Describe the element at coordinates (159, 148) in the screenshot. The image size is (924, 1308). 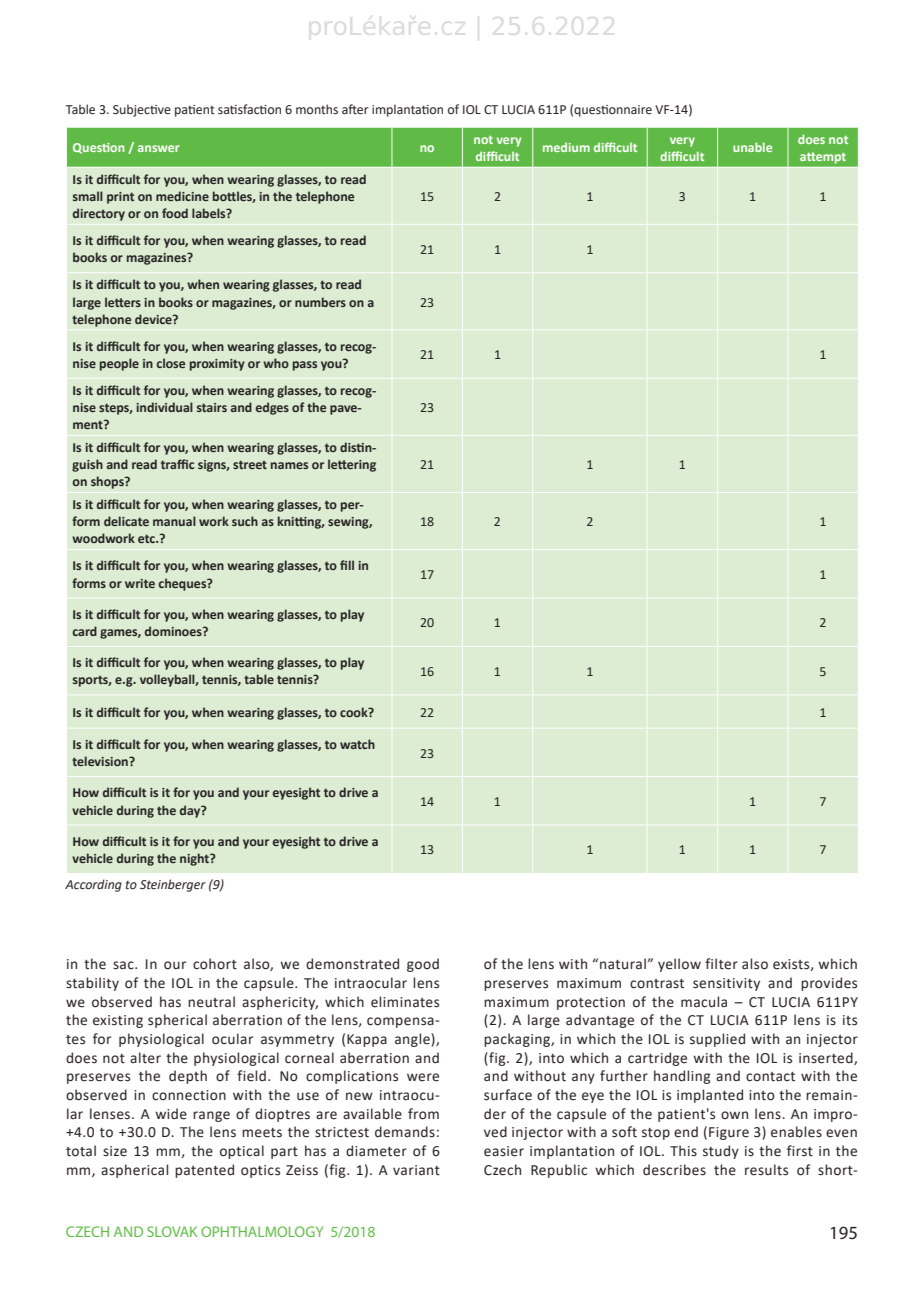
I see `answer` at that location.
